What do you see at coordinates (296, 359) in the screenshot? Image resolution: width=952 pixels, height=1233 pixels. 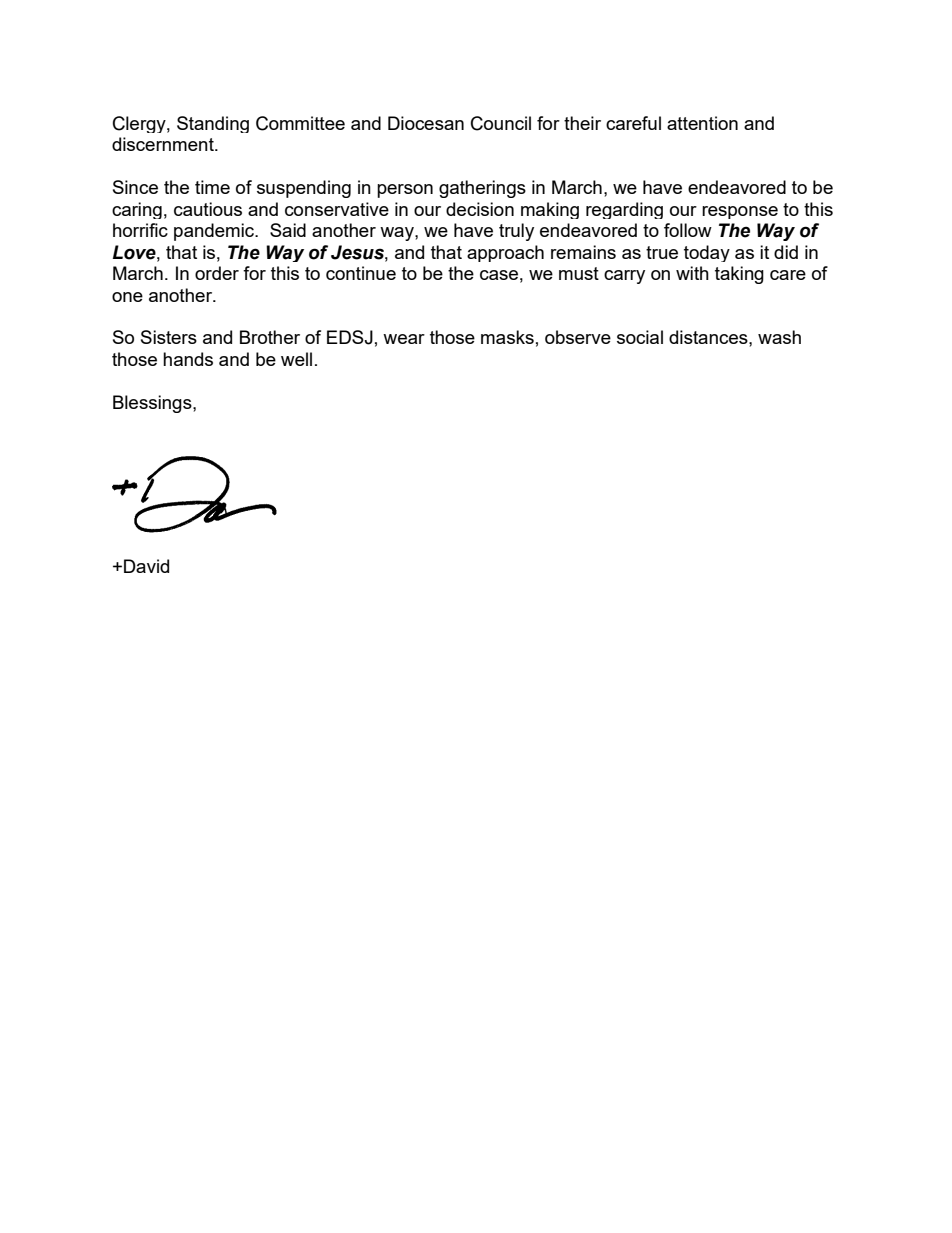 I see `well` at bounding box center [296, 359].
